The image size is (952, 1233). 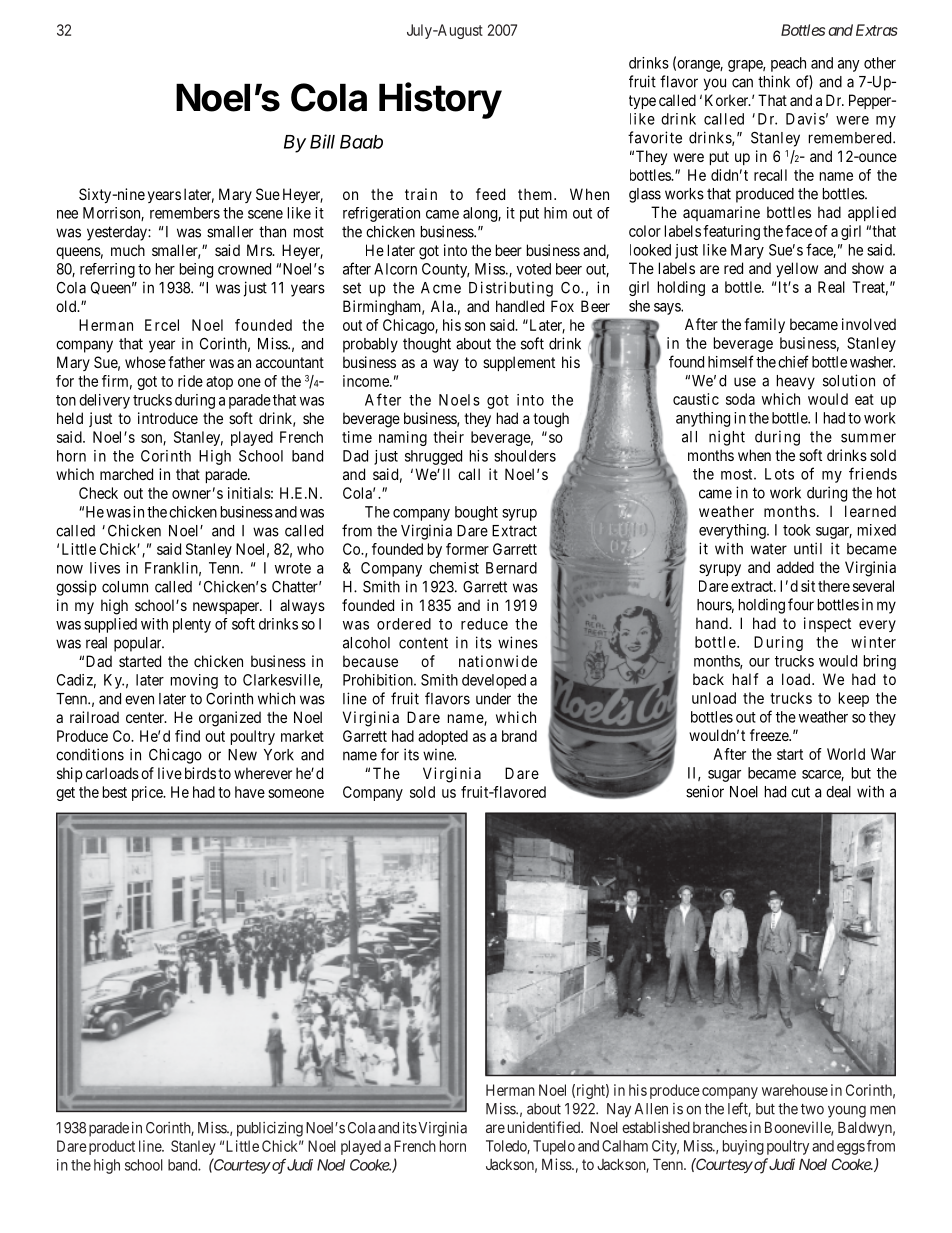 I want to click on History, so click(x=440, y=100).
